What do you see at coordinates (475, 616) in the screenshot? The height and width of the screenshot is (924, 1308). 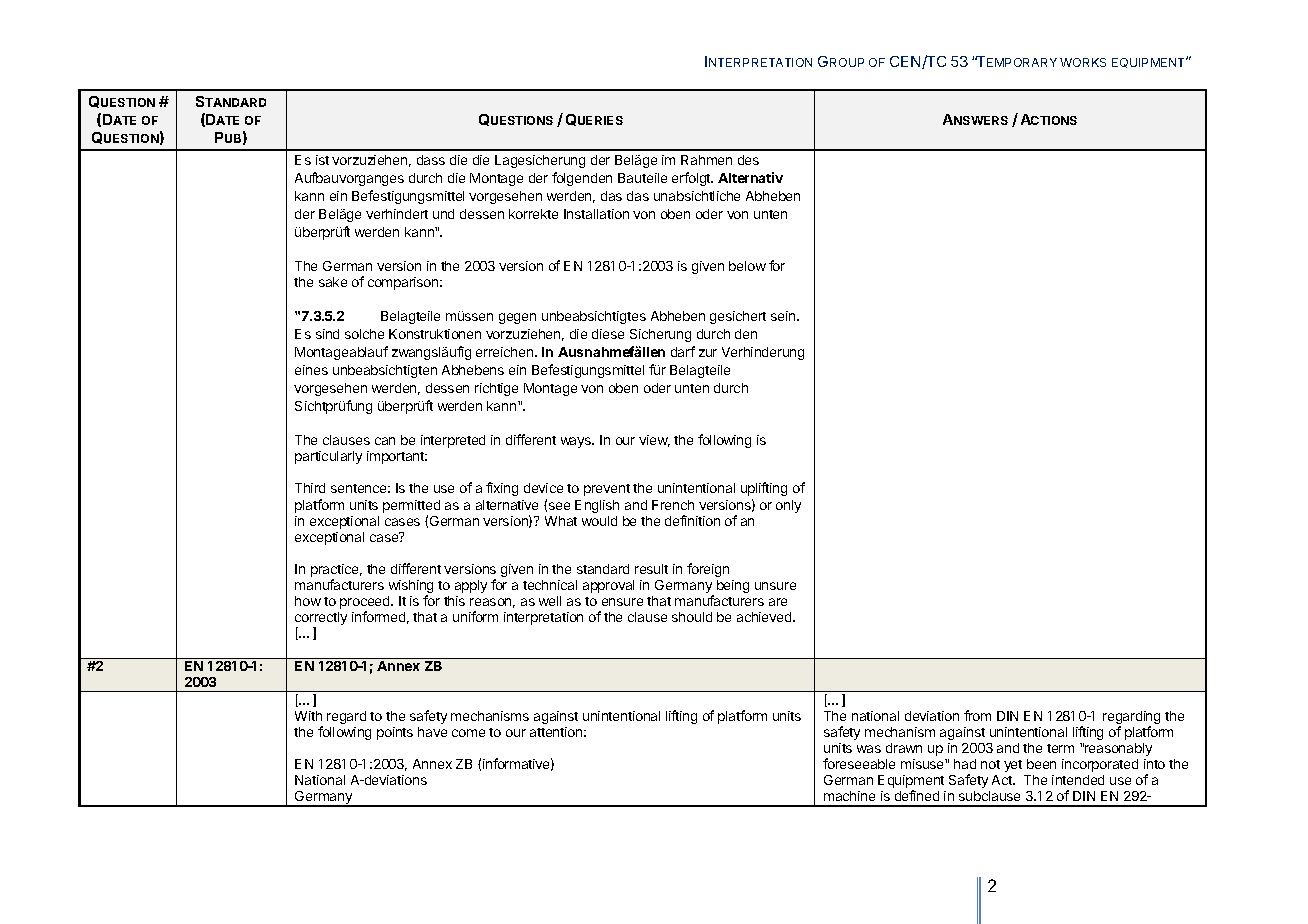 I see `uniform` at bounding box center [475, 616].
